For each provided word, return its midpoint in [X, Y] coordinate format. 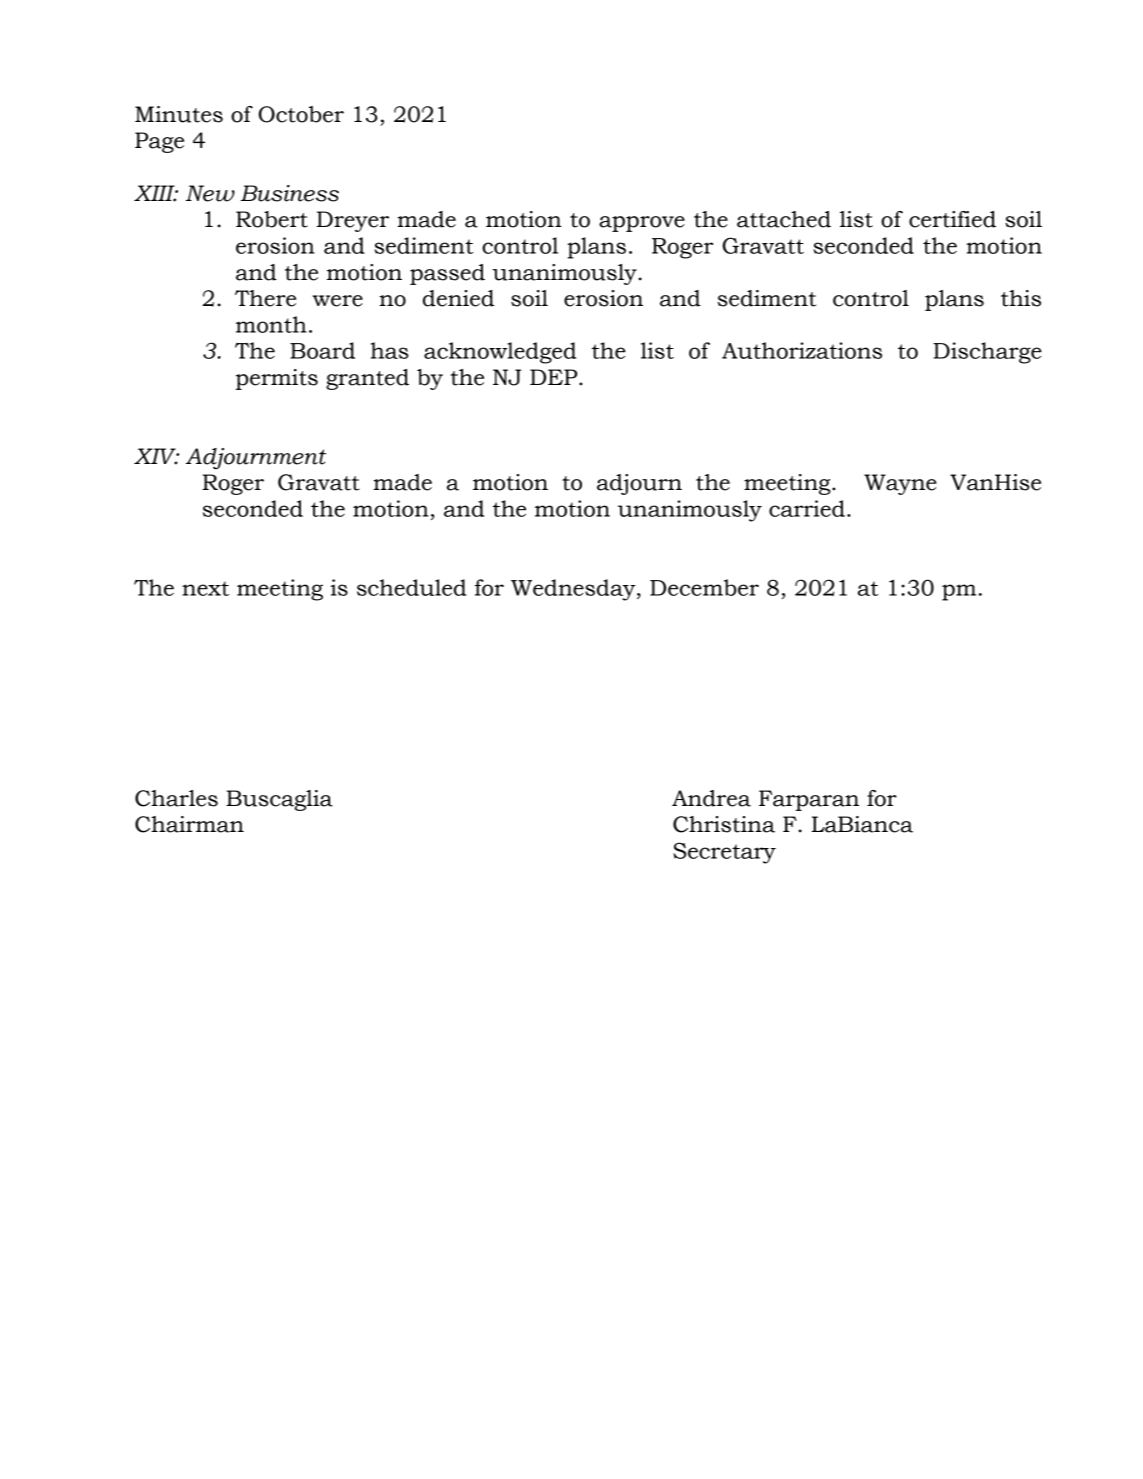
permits [277, 379]
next [205, 588]
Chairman [189, 824]
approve [642, 224]
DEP [555, 377]
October [301, 114]
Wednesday [574, 590]
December [704, 587]
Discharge [987, 353]
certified [952, 219]
